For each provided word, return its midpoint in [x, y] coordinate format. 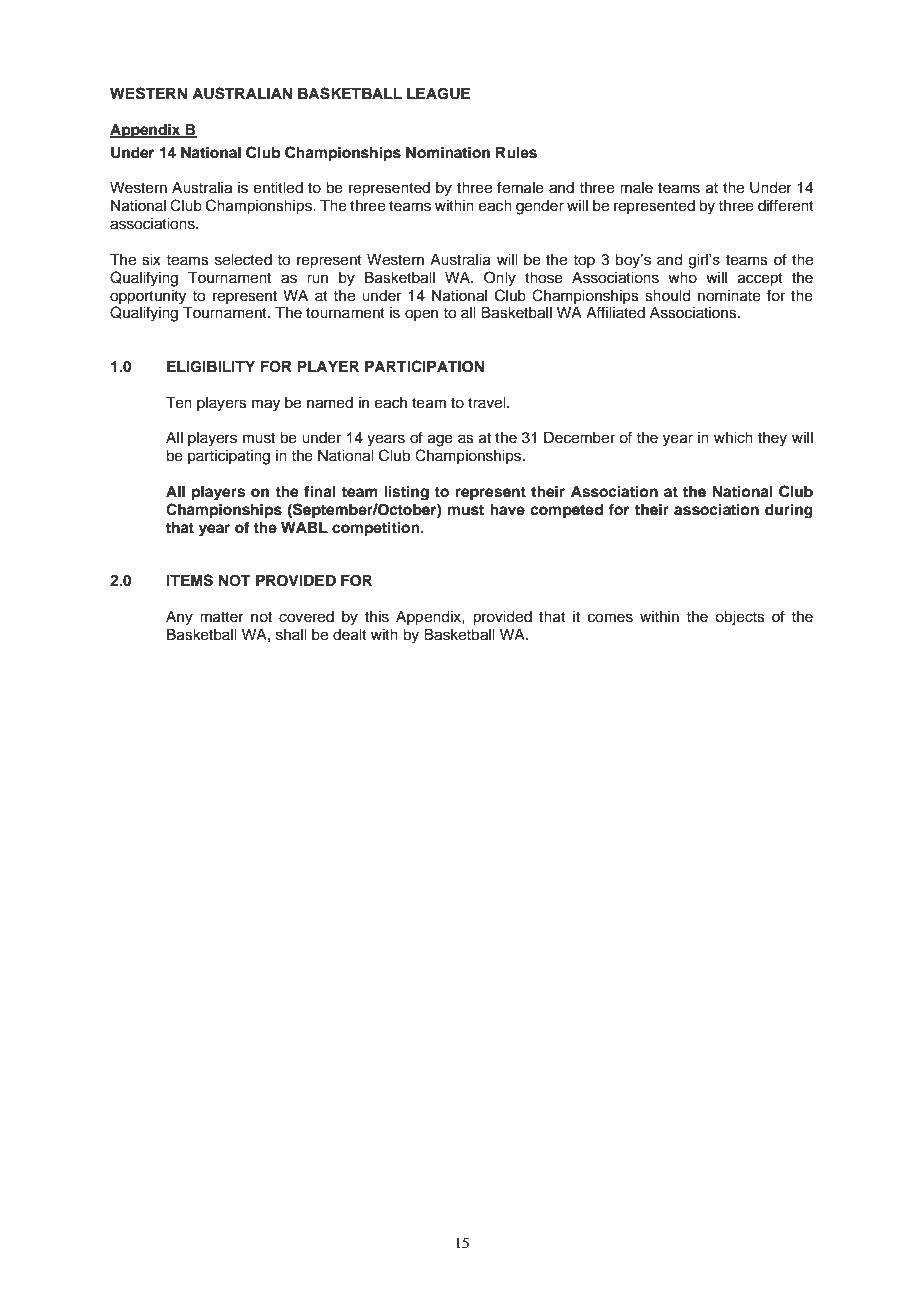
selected [243, 260]
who [682, 278]
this [377, 617]
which [733, 438]
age [440, 440]
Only [500, 279]
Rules [516, 153]
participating [229, 457]
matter [222, 617]
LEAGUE [438, 94]
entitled [278, 188]
